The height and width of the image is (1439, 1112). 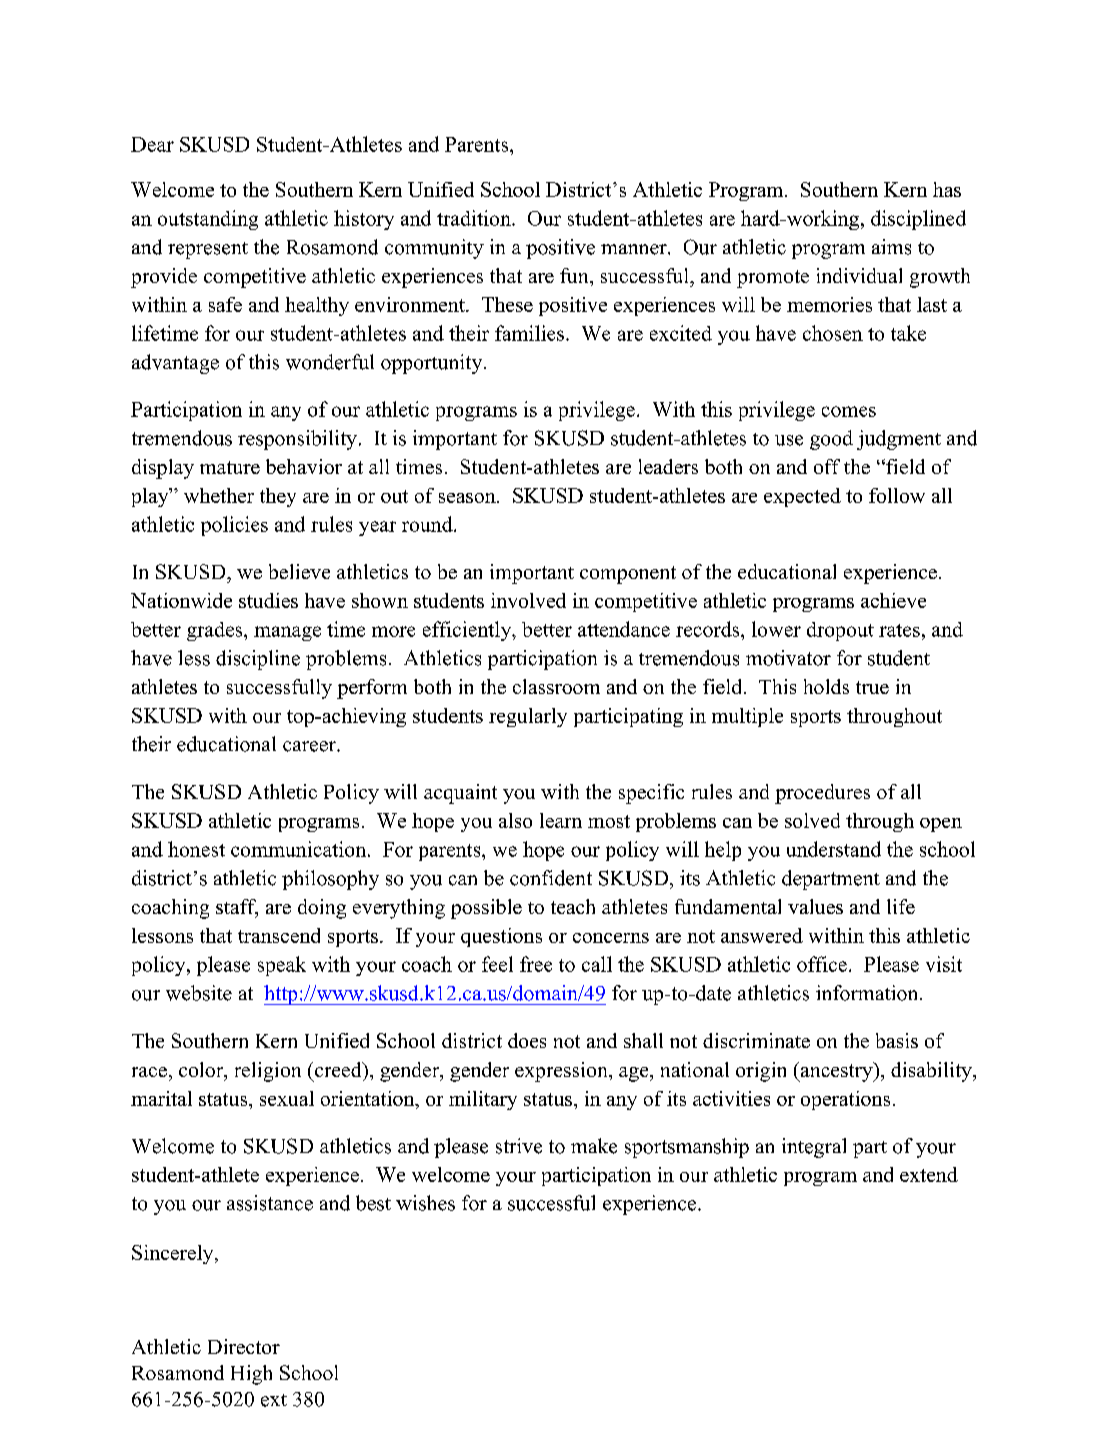 I want to click on outstanding, so click(x=208, y=220).
